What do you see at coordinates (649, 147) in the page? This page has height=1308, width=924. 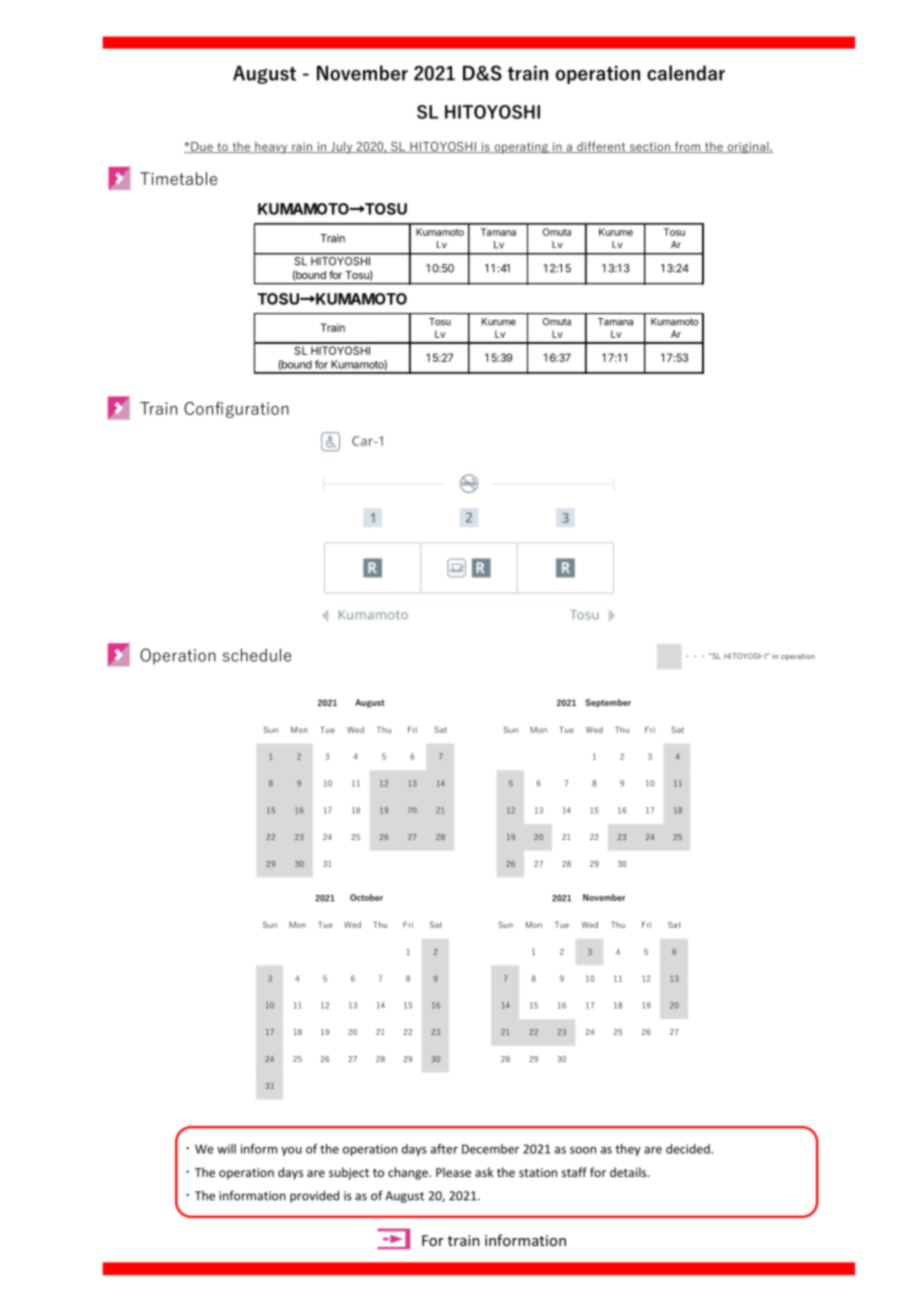 I see `section` at bounding box center [649, 147].
